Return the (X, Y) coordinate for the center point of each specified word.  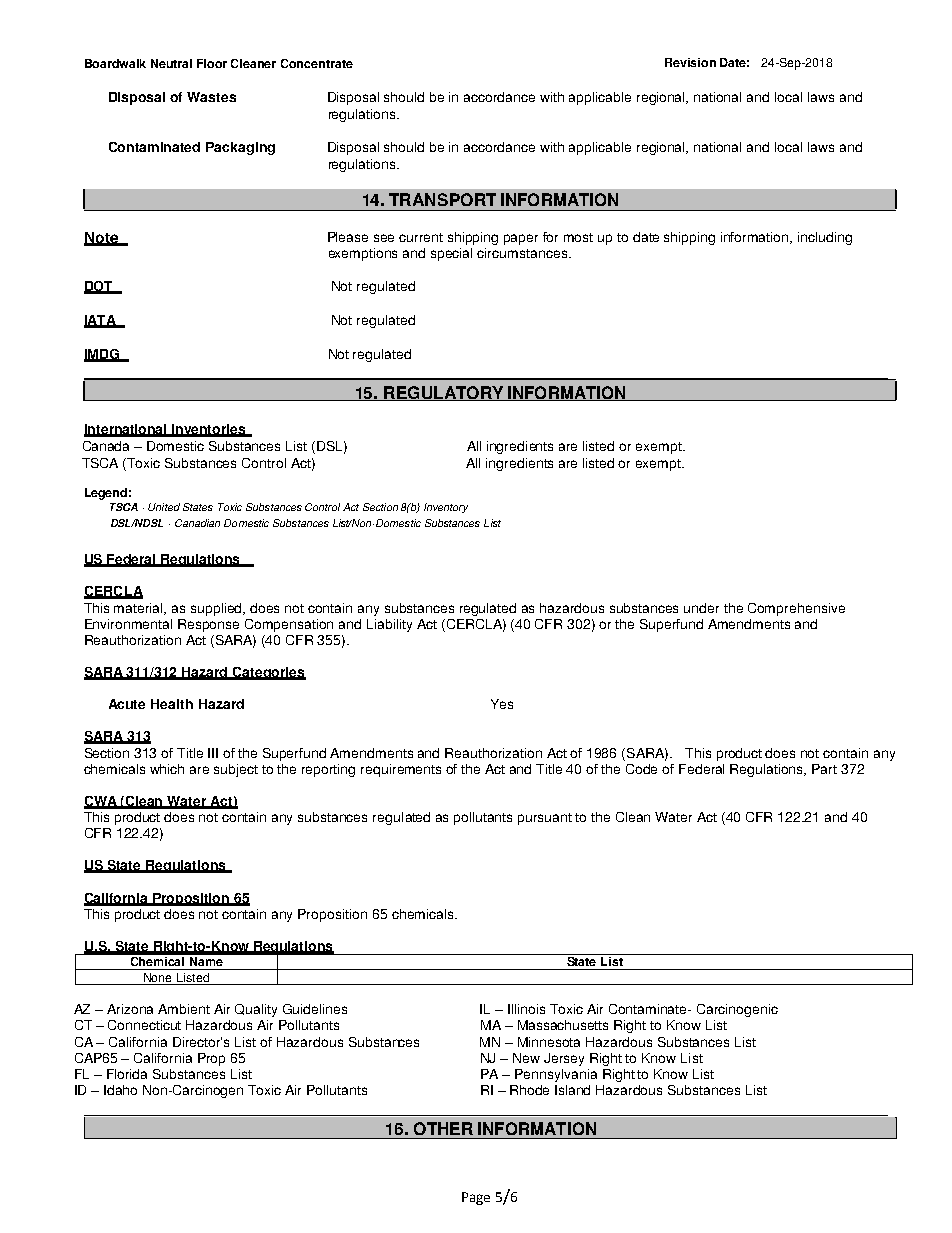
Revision (690, 62)
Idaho (120, 1090)
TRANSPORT (442, 199)
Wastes (211, 97)
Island (572, 1090)
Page (476, 1198)
